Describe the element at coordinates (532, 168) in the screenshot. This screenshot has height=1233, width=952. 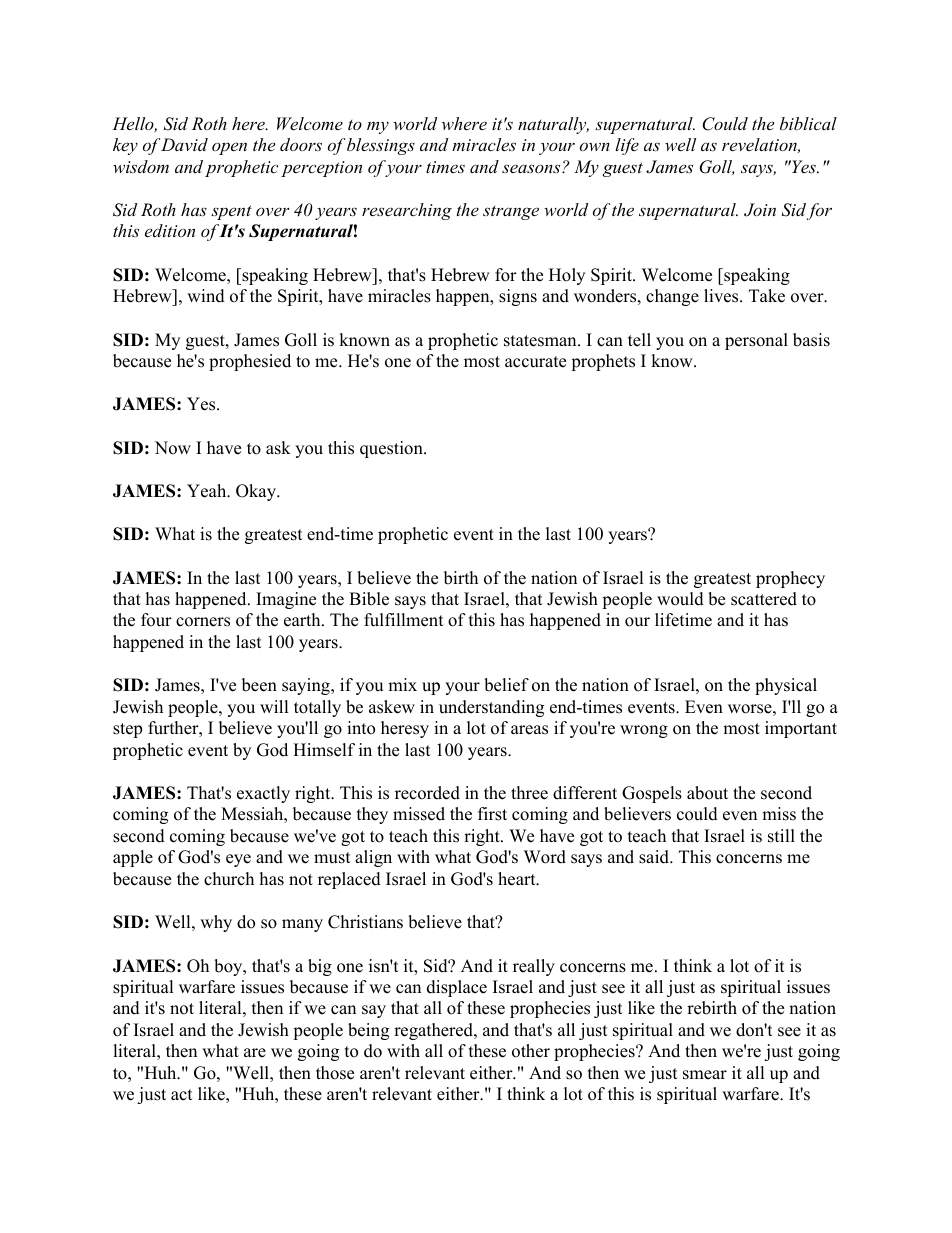
I see `seasons` at that location.
